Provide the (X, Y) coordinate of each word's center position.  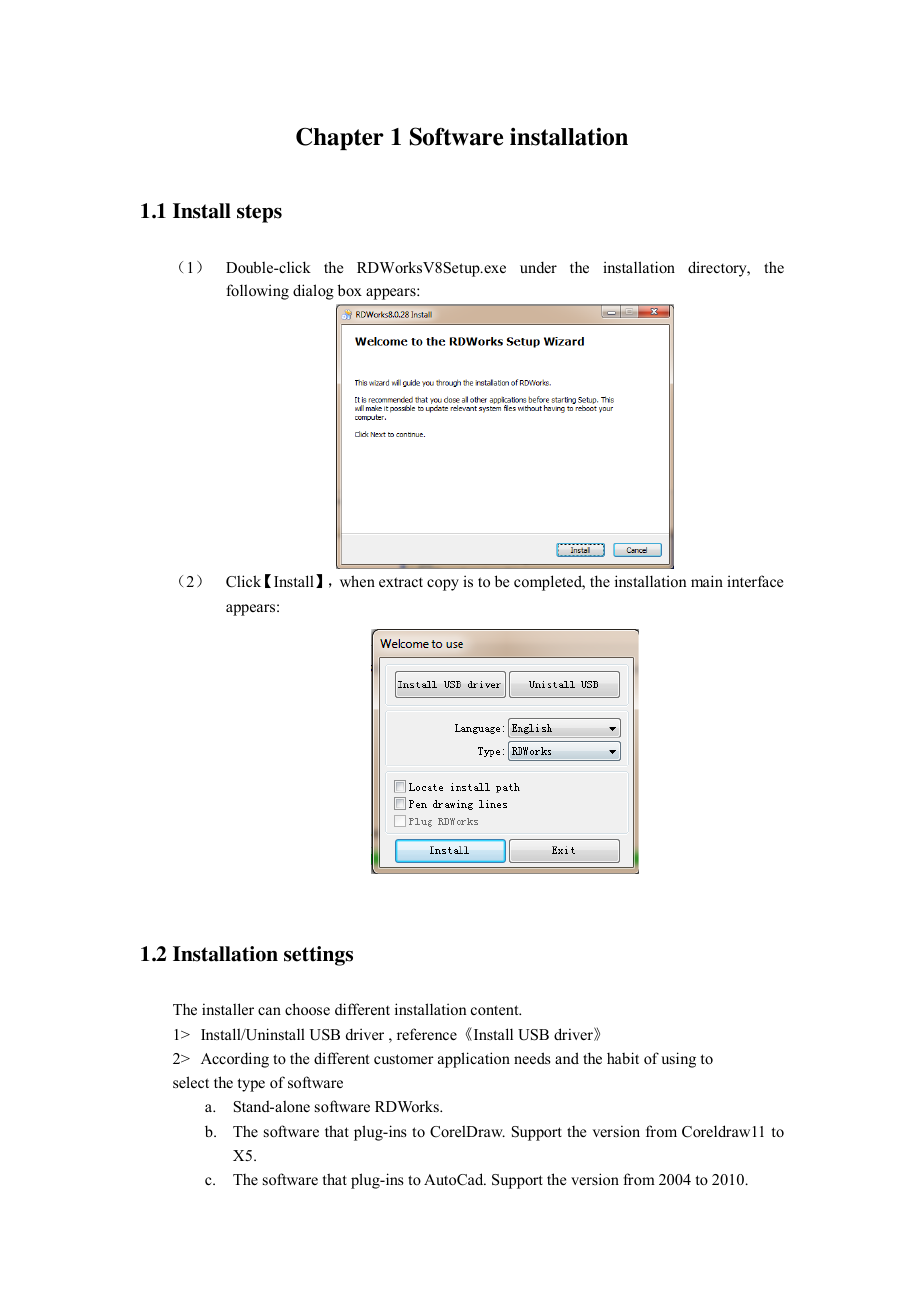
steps (259, 213)
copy (443, 585)
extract (401, 582)
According (235, 1060)
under (538, 267)
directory (718, 269)
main (707, 581)
